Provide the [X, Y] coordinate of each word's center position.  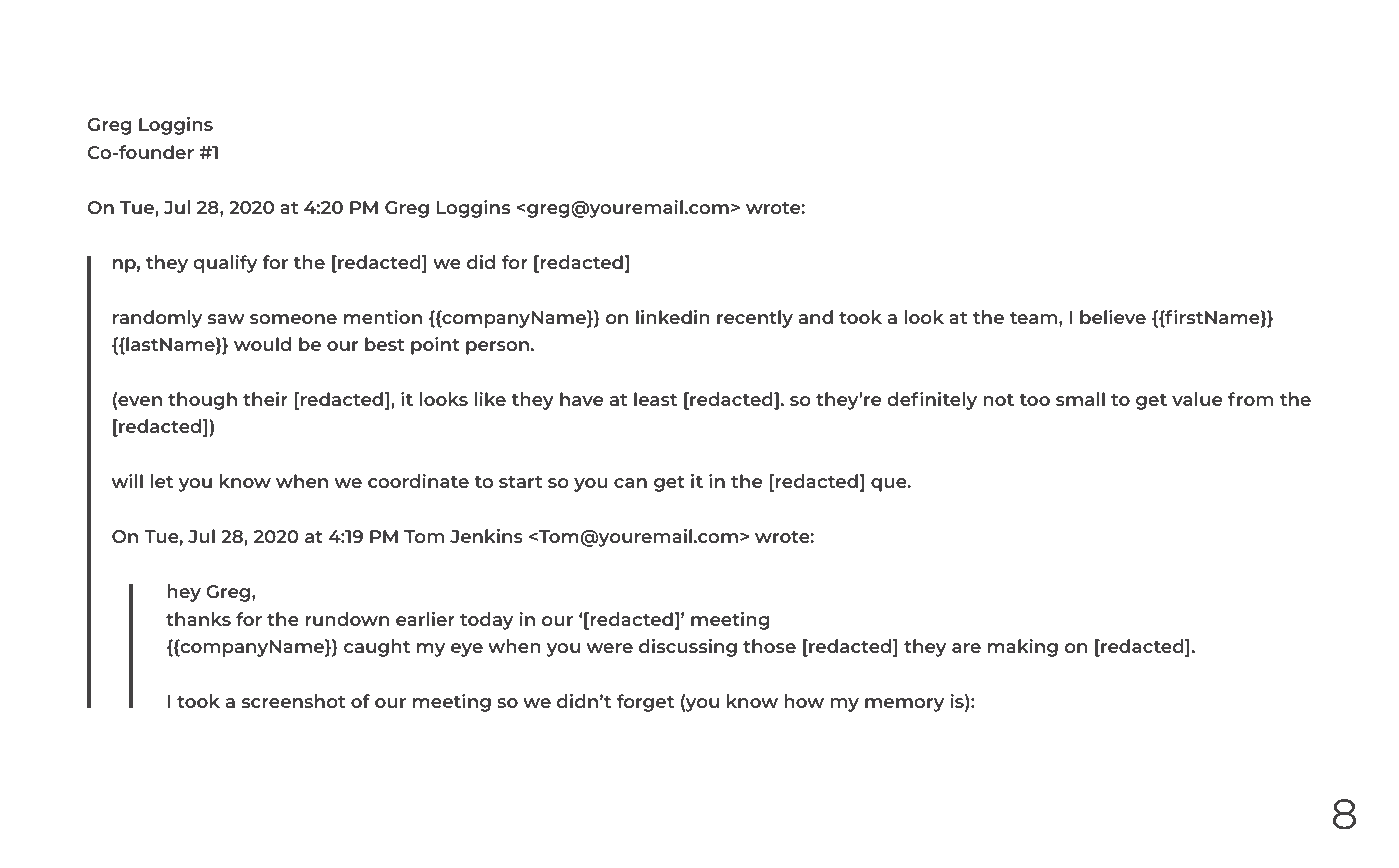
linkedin [673, 317]
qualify [225, 264]
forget [645, 703]
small [1080, 399]
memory [904, 705]
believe [1113, 317]
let [161, 481]
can [630, 483]
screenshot [293, 701]
